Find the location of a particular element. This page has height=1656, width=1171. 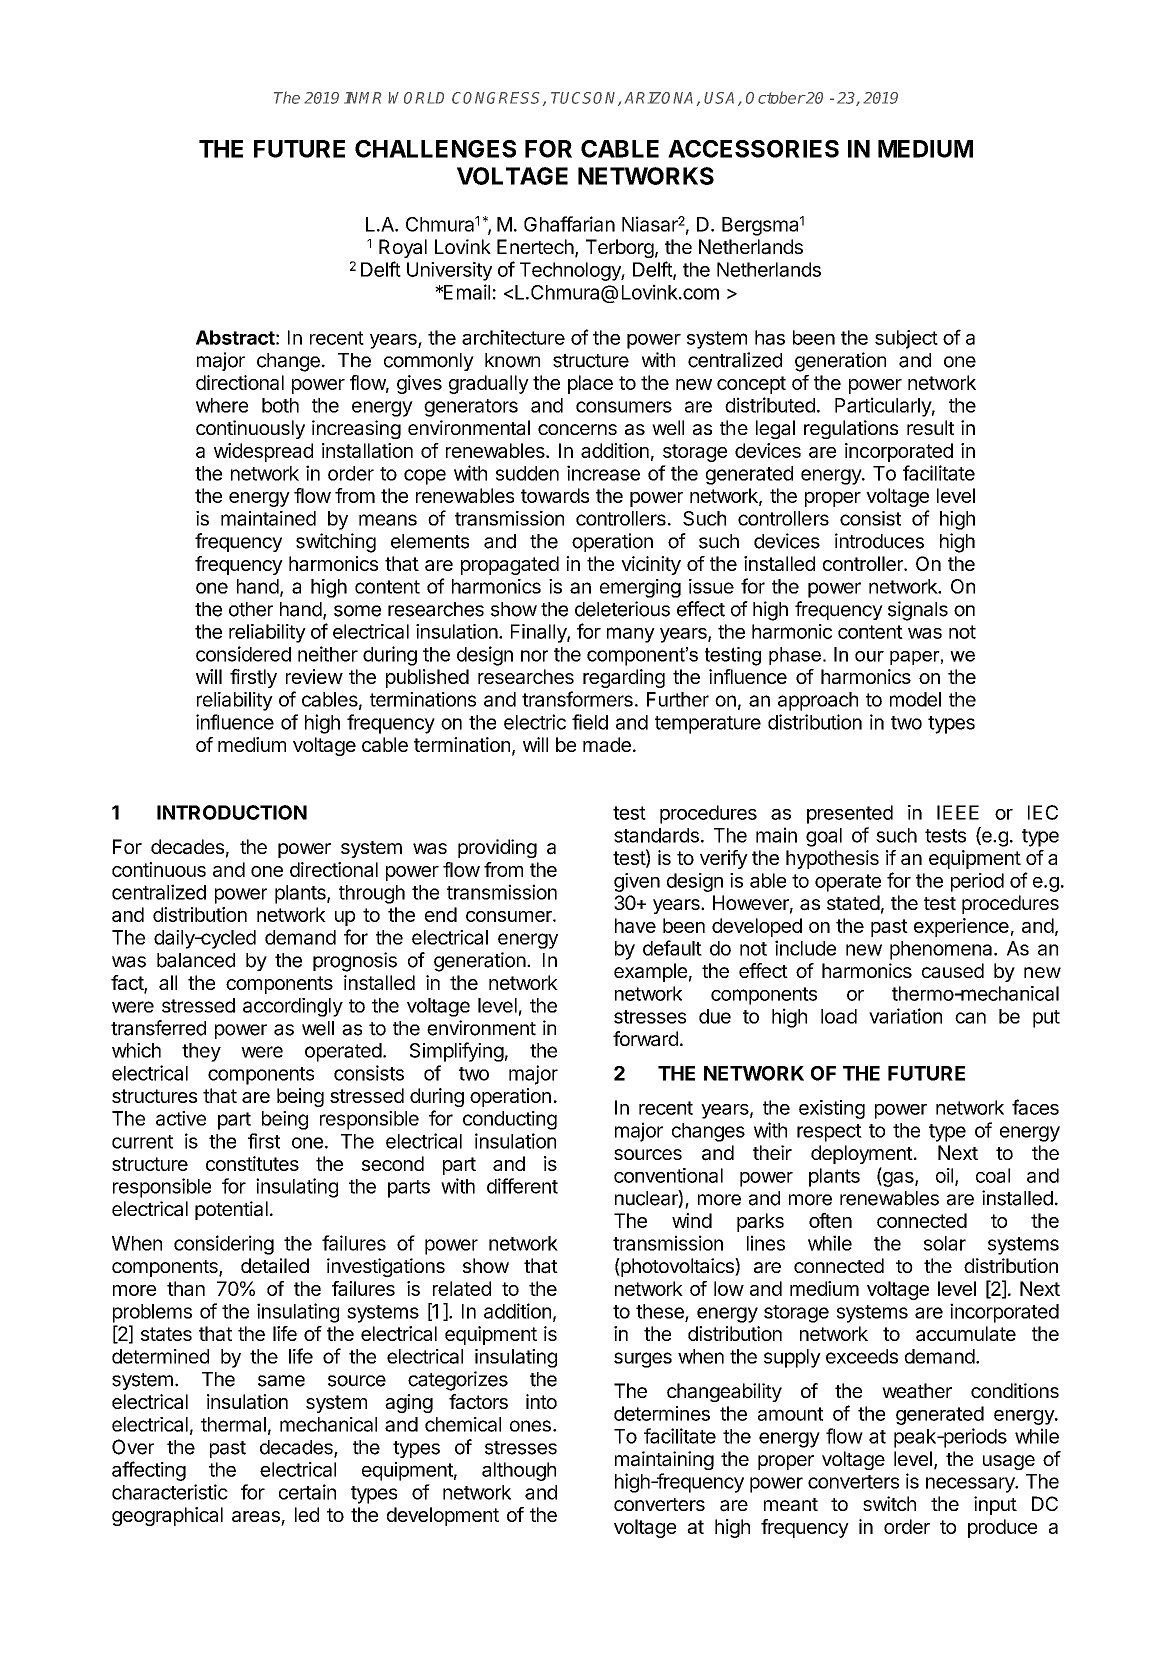

CHALLENGES is located at coordinates (435, 149).
